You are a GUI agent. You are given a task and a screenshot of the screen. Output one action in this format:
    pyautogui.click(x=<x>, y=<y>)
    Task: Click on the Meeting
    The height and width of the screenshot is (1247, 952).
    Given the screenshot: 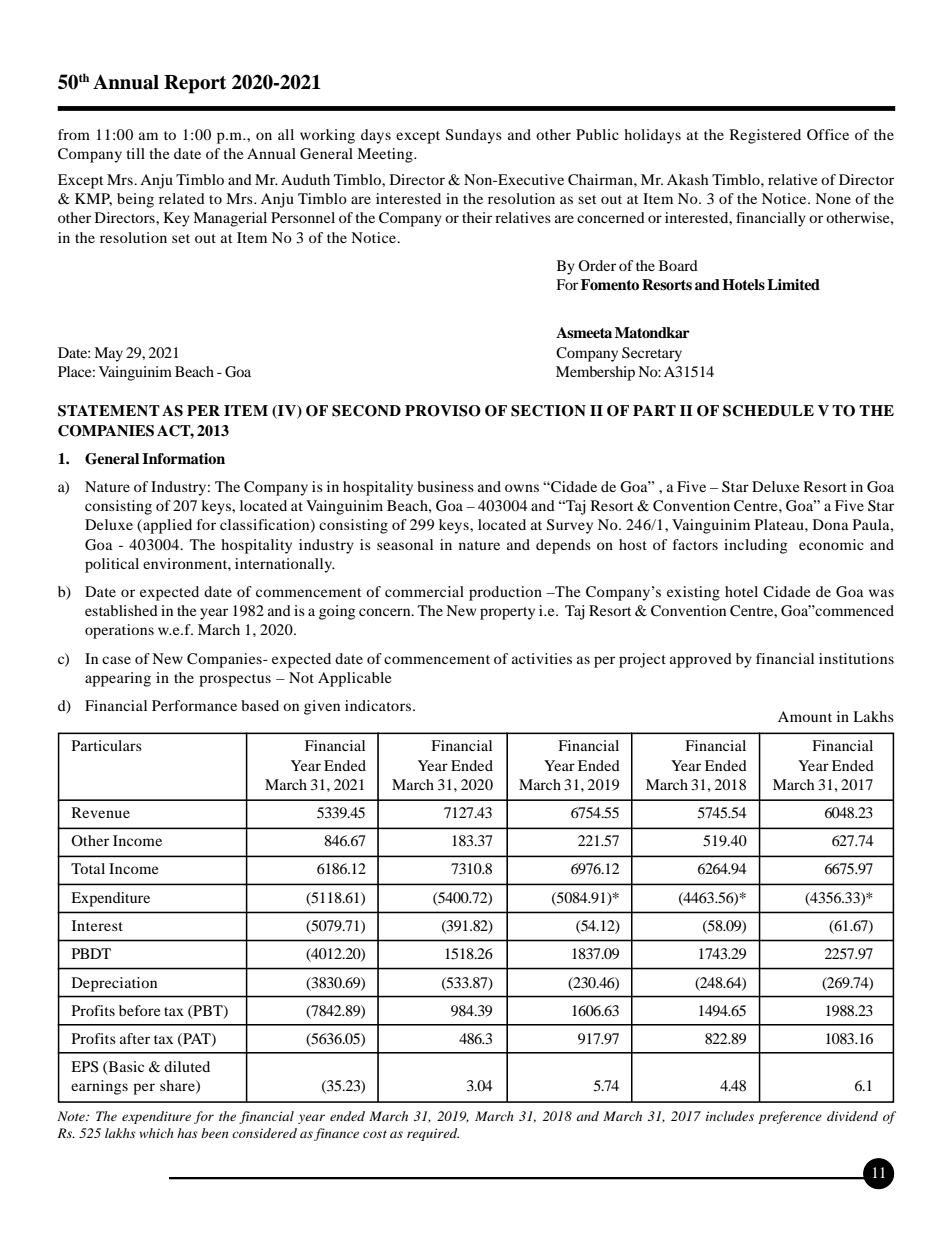 What is the action you would take?
    pyautogui.click(x=386, y=155)
